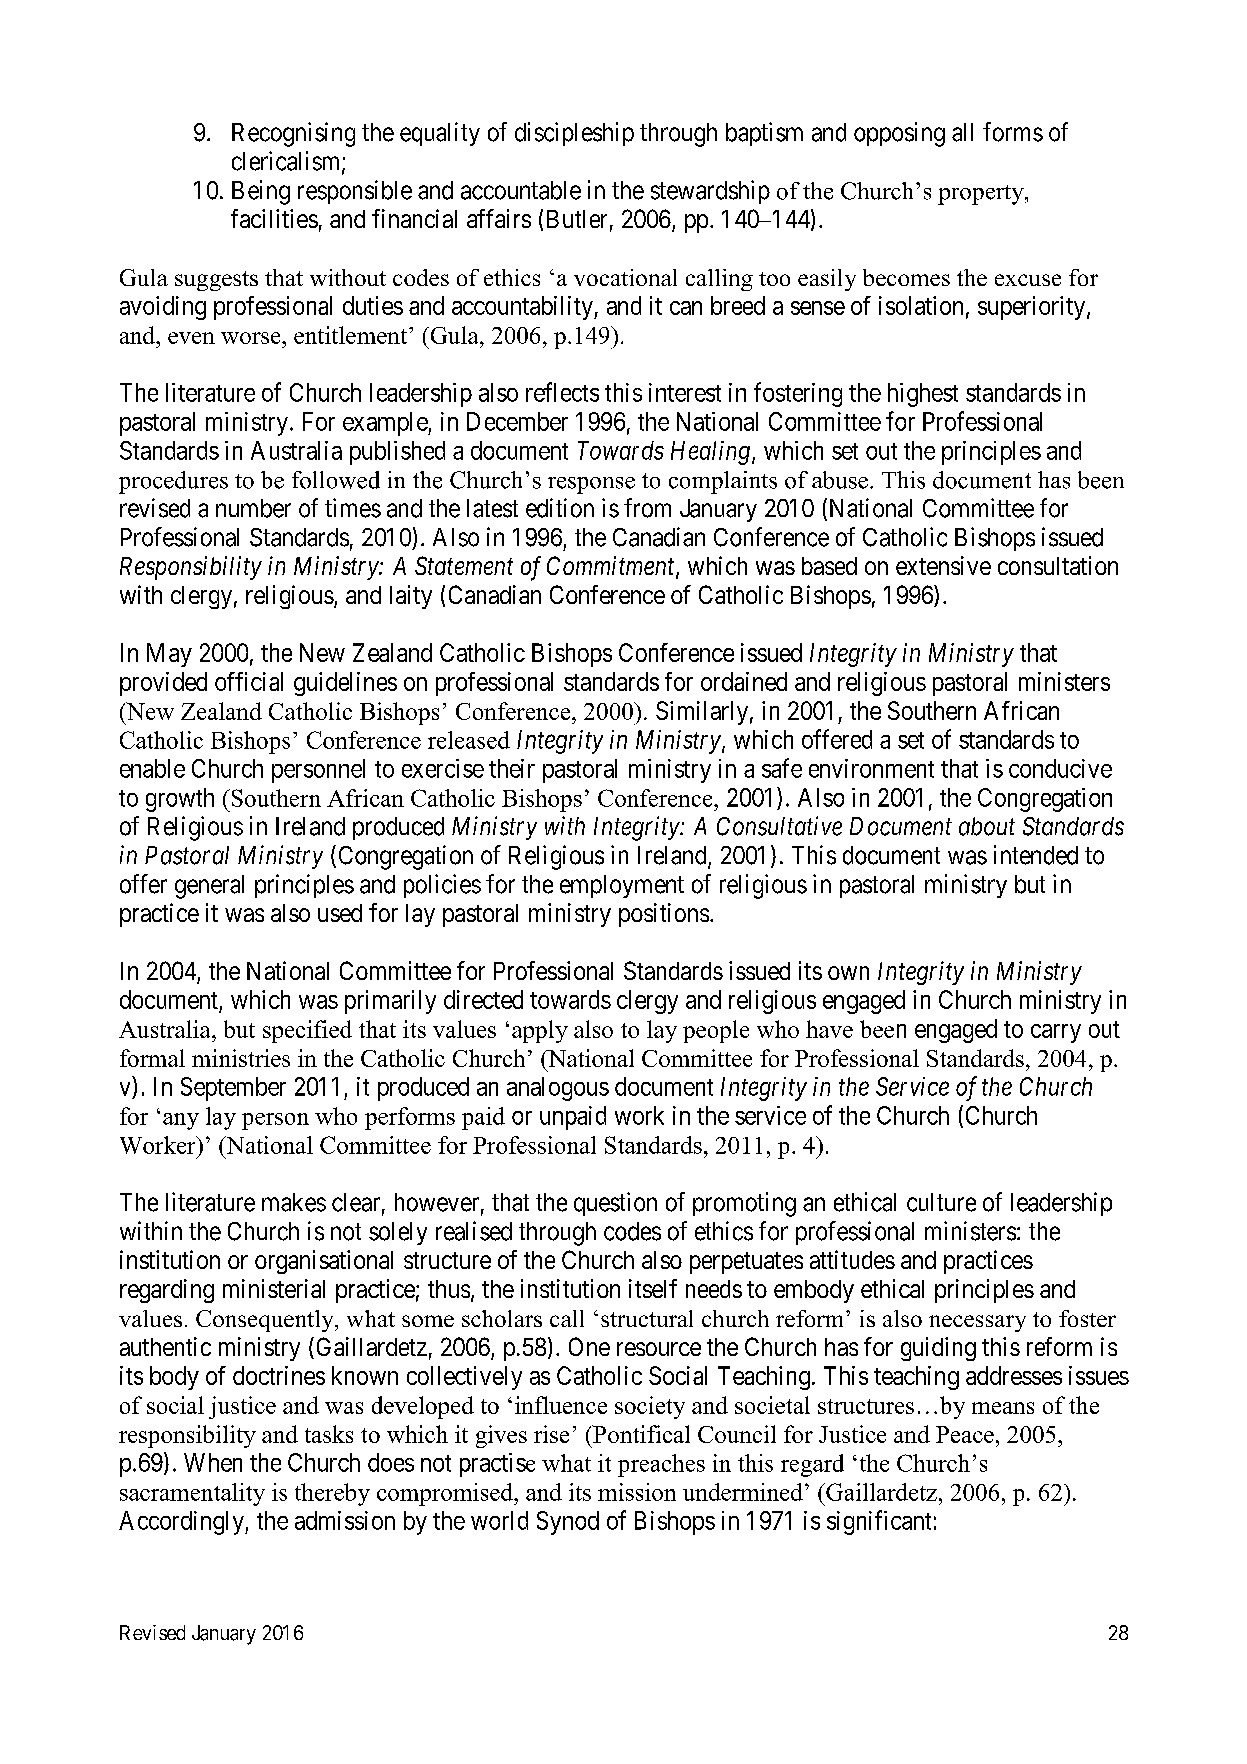  What do you see at coordinates (213, 1462) in the document?
I see `When` at bounding box center [213, 1462].
